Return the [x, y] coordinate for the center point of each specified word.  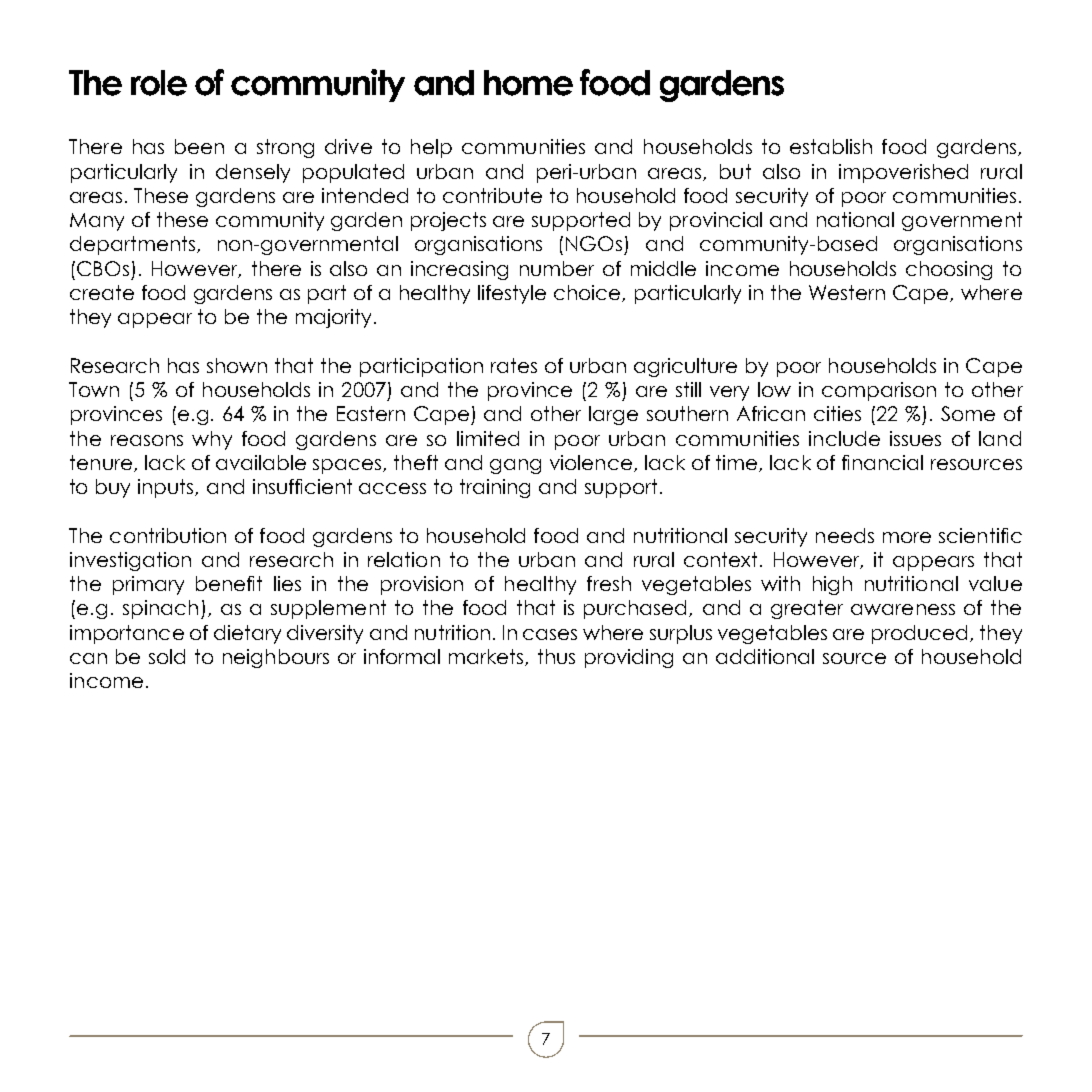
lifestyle [512, 294]
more [907, 537]
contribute [492, 195]
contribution [168, 535]
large [613, 415]
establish [831, 146]
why [212, 440]
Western [847, 292]
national [855, 219]
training [495, 488]
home [528, 83]
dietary [247, 634]
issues [915, 438]
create [102, 292]
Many [97, 222]
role [159, 83]
